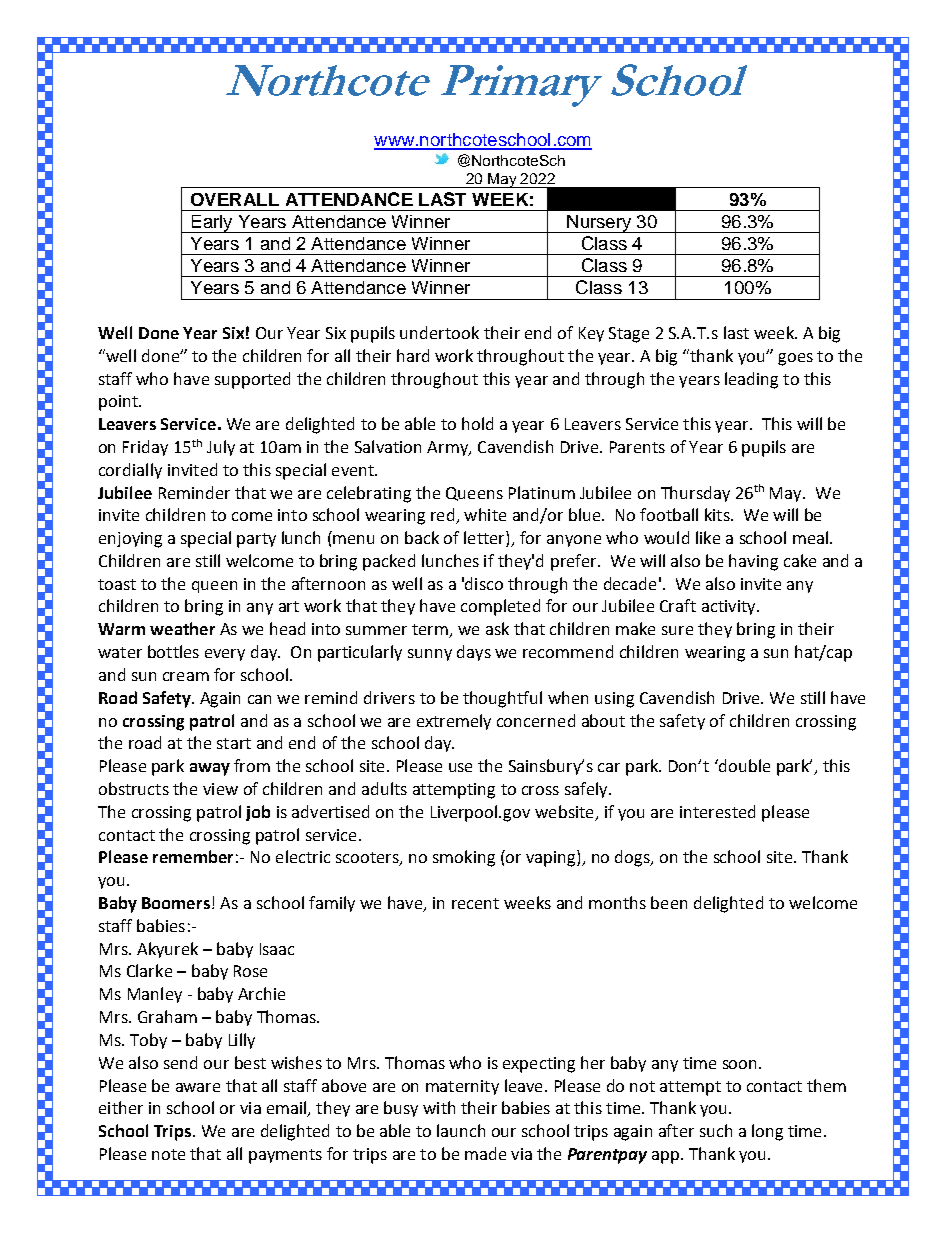 This screenshot has height=1233, width=952. I want to click on days, so click(474, 653).
